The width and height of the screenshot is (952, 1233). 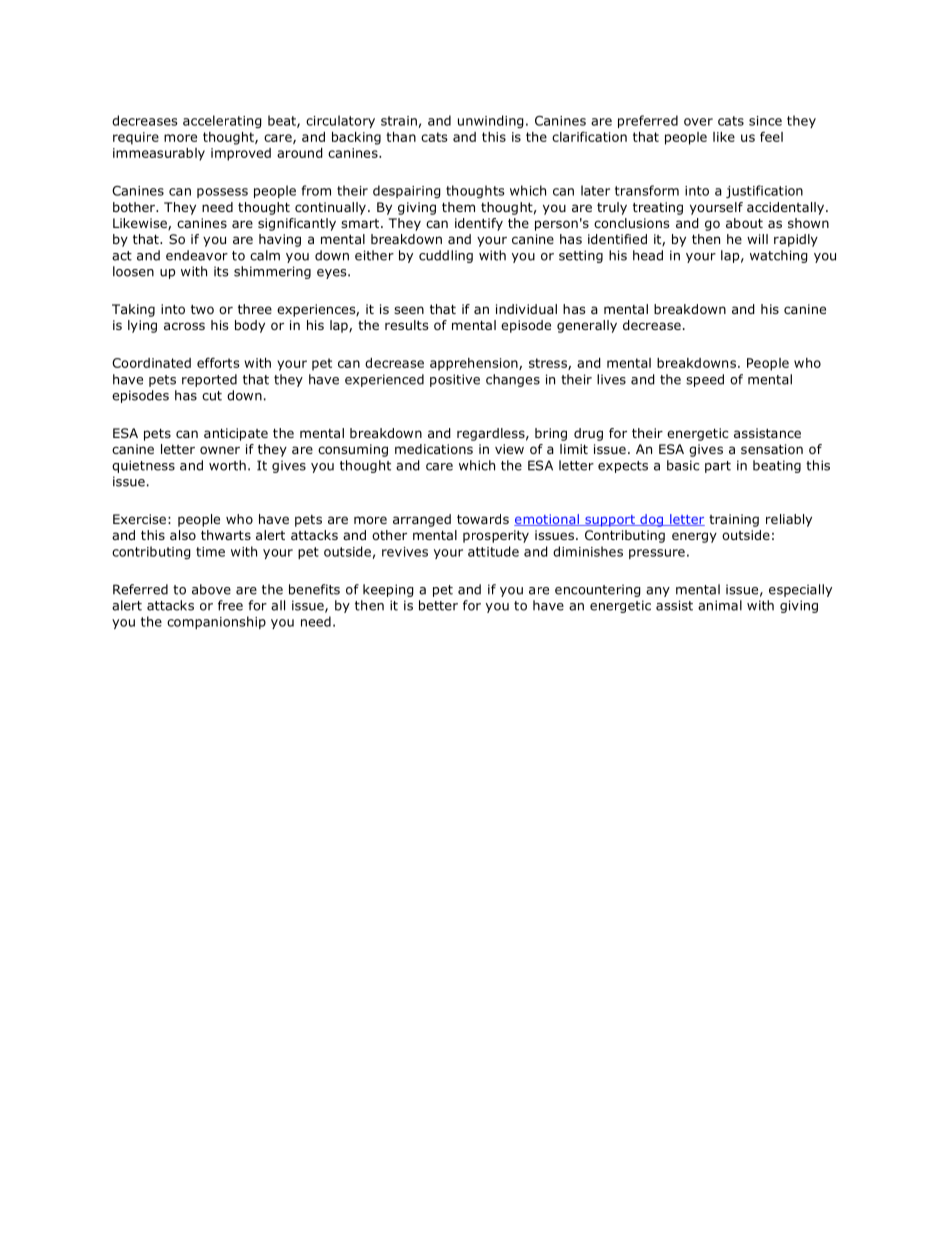 What do you see at coordinates (771, 136) in the screenshot?
I see `feel` at bounding box center [771, 136].
